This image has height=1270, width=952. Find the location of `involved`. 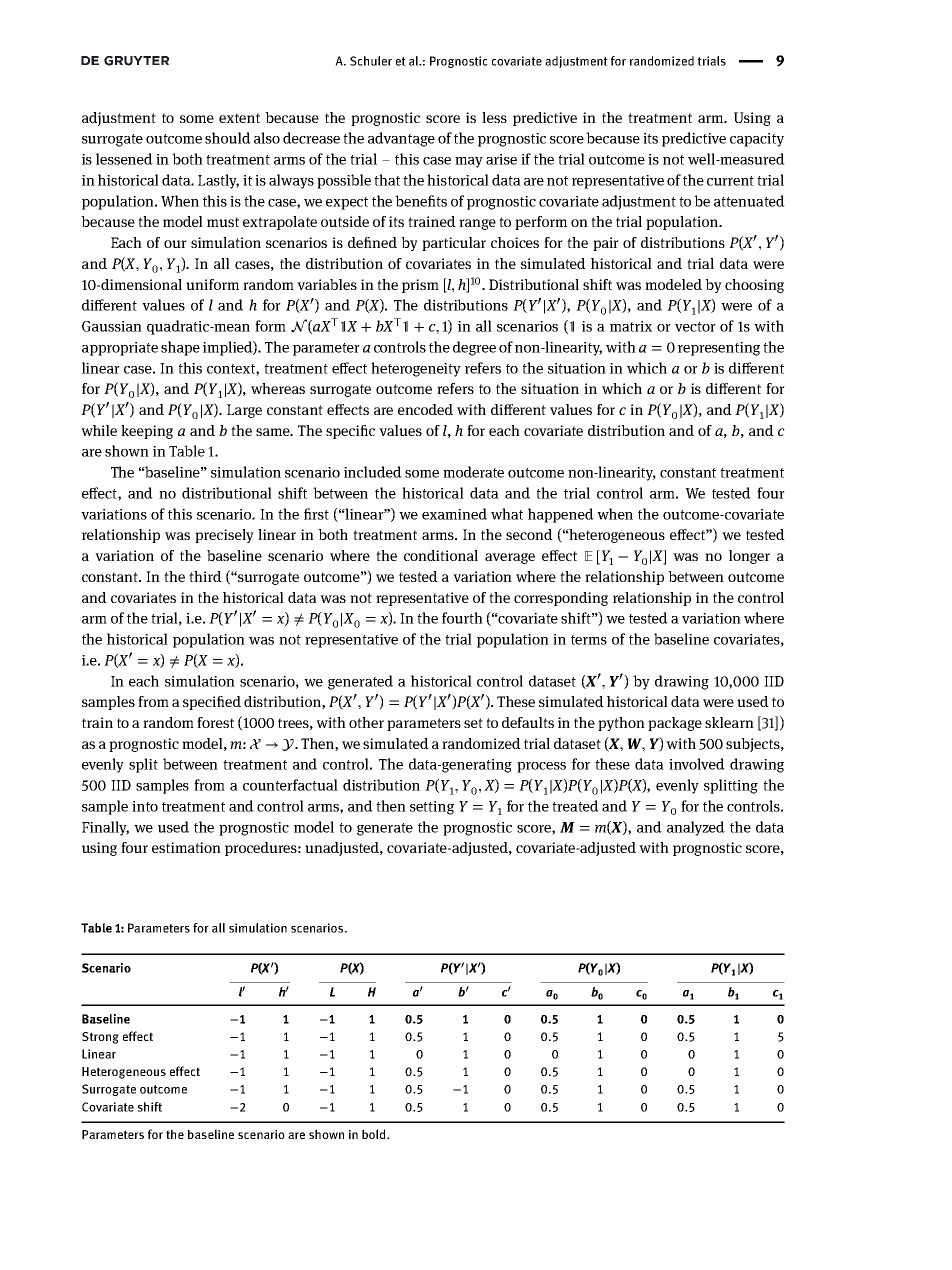

involved is located at coordinates (697, 764).
